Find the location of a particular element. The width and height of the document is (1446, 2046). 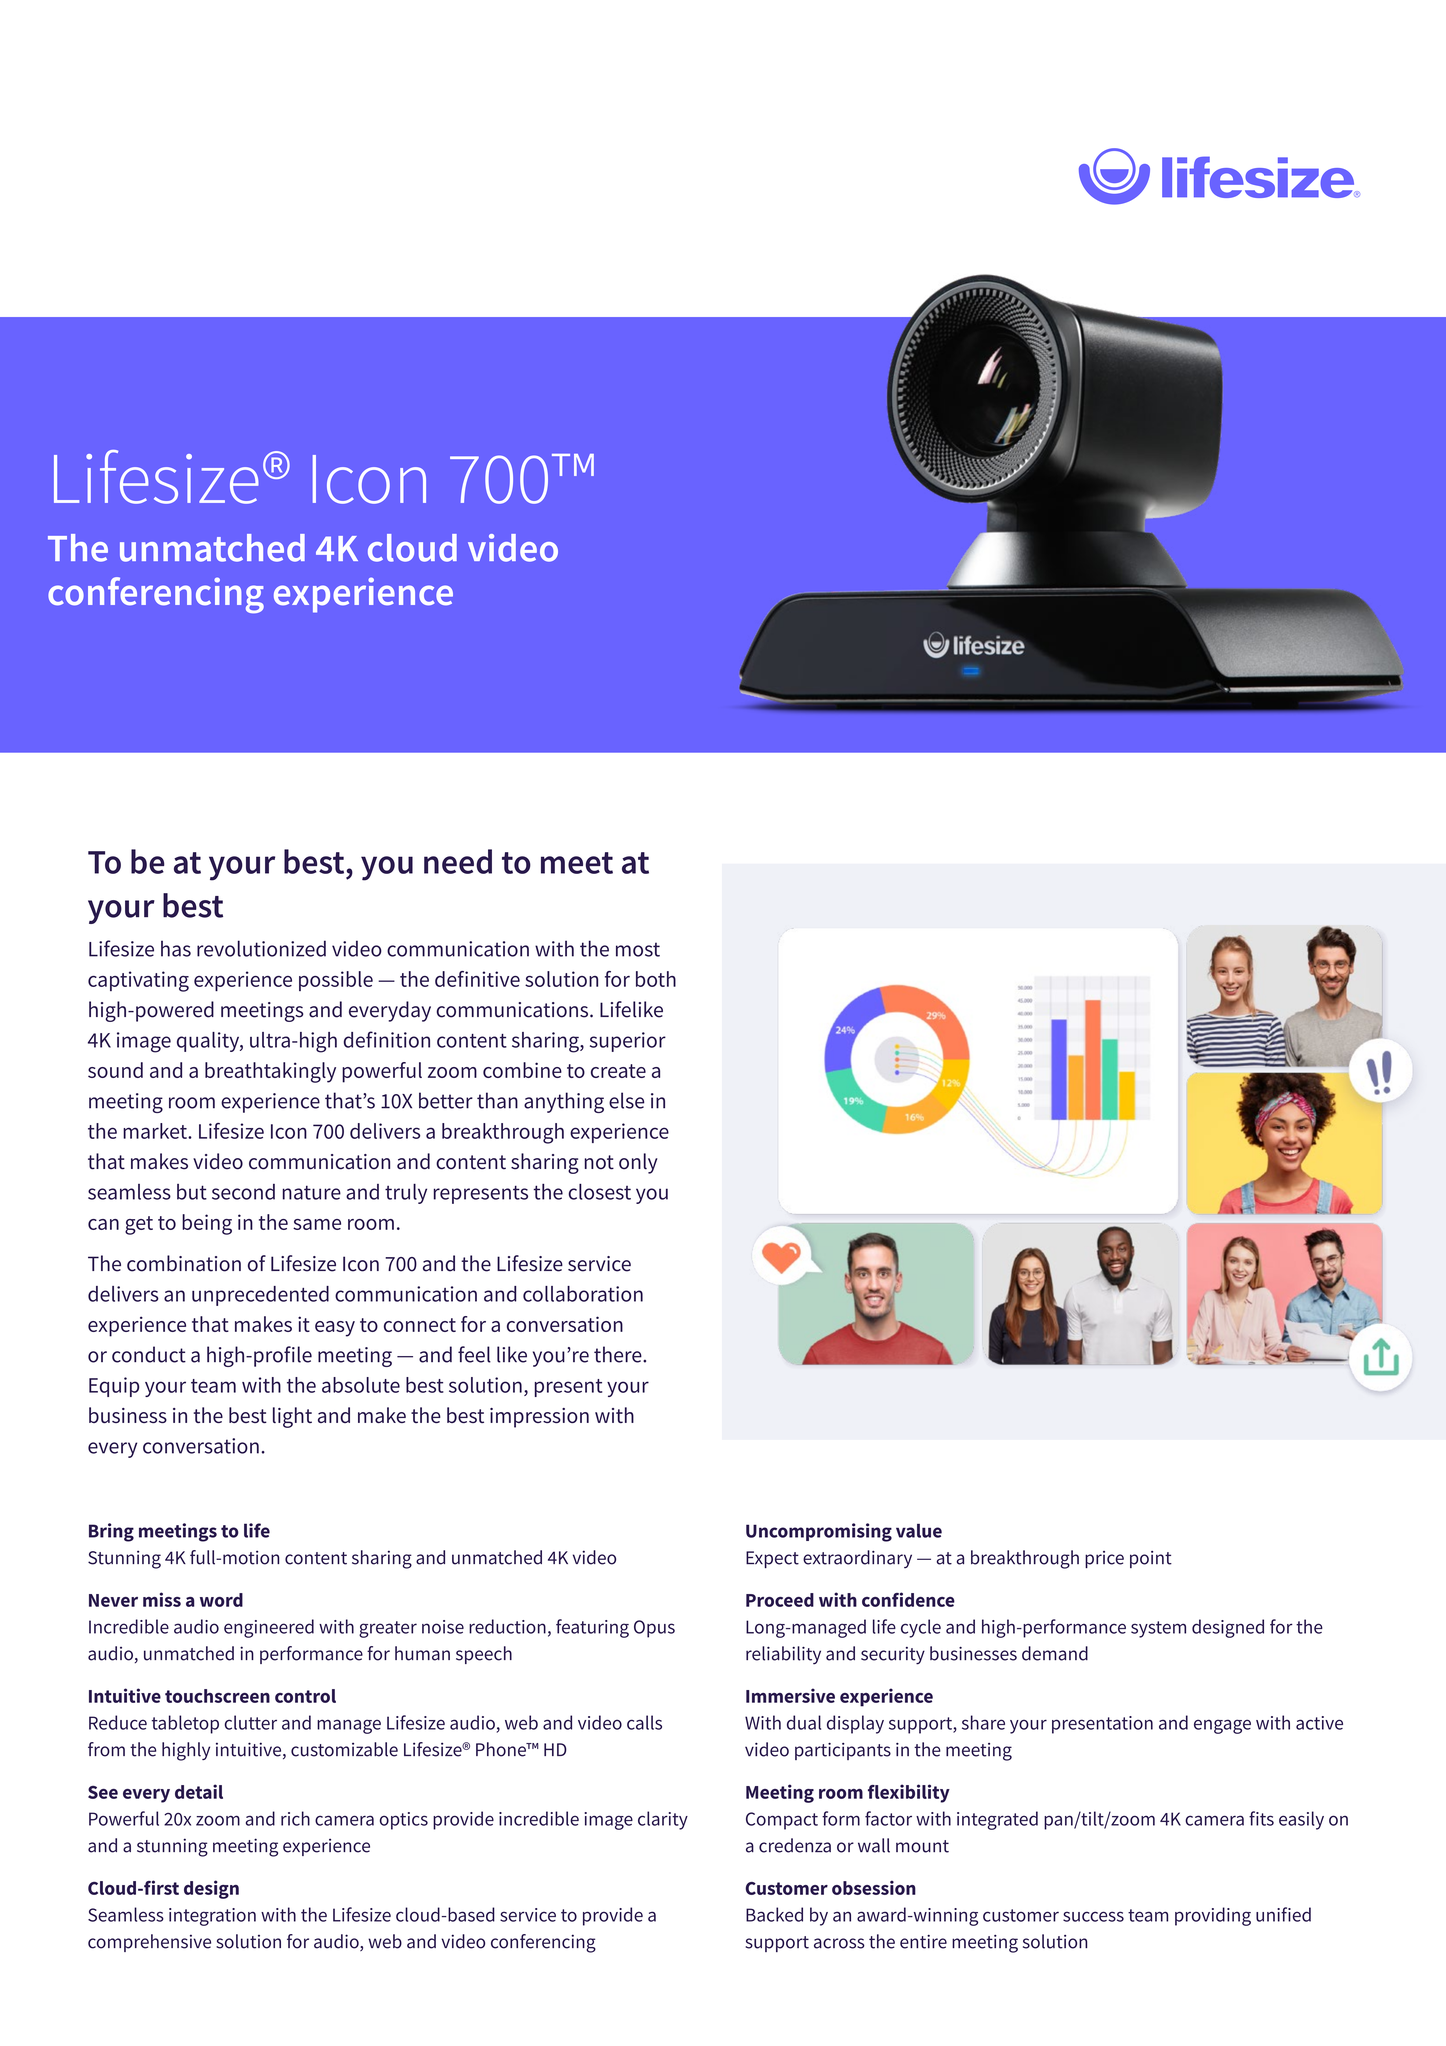

revolutionized is located at coordinates (261, 948).
